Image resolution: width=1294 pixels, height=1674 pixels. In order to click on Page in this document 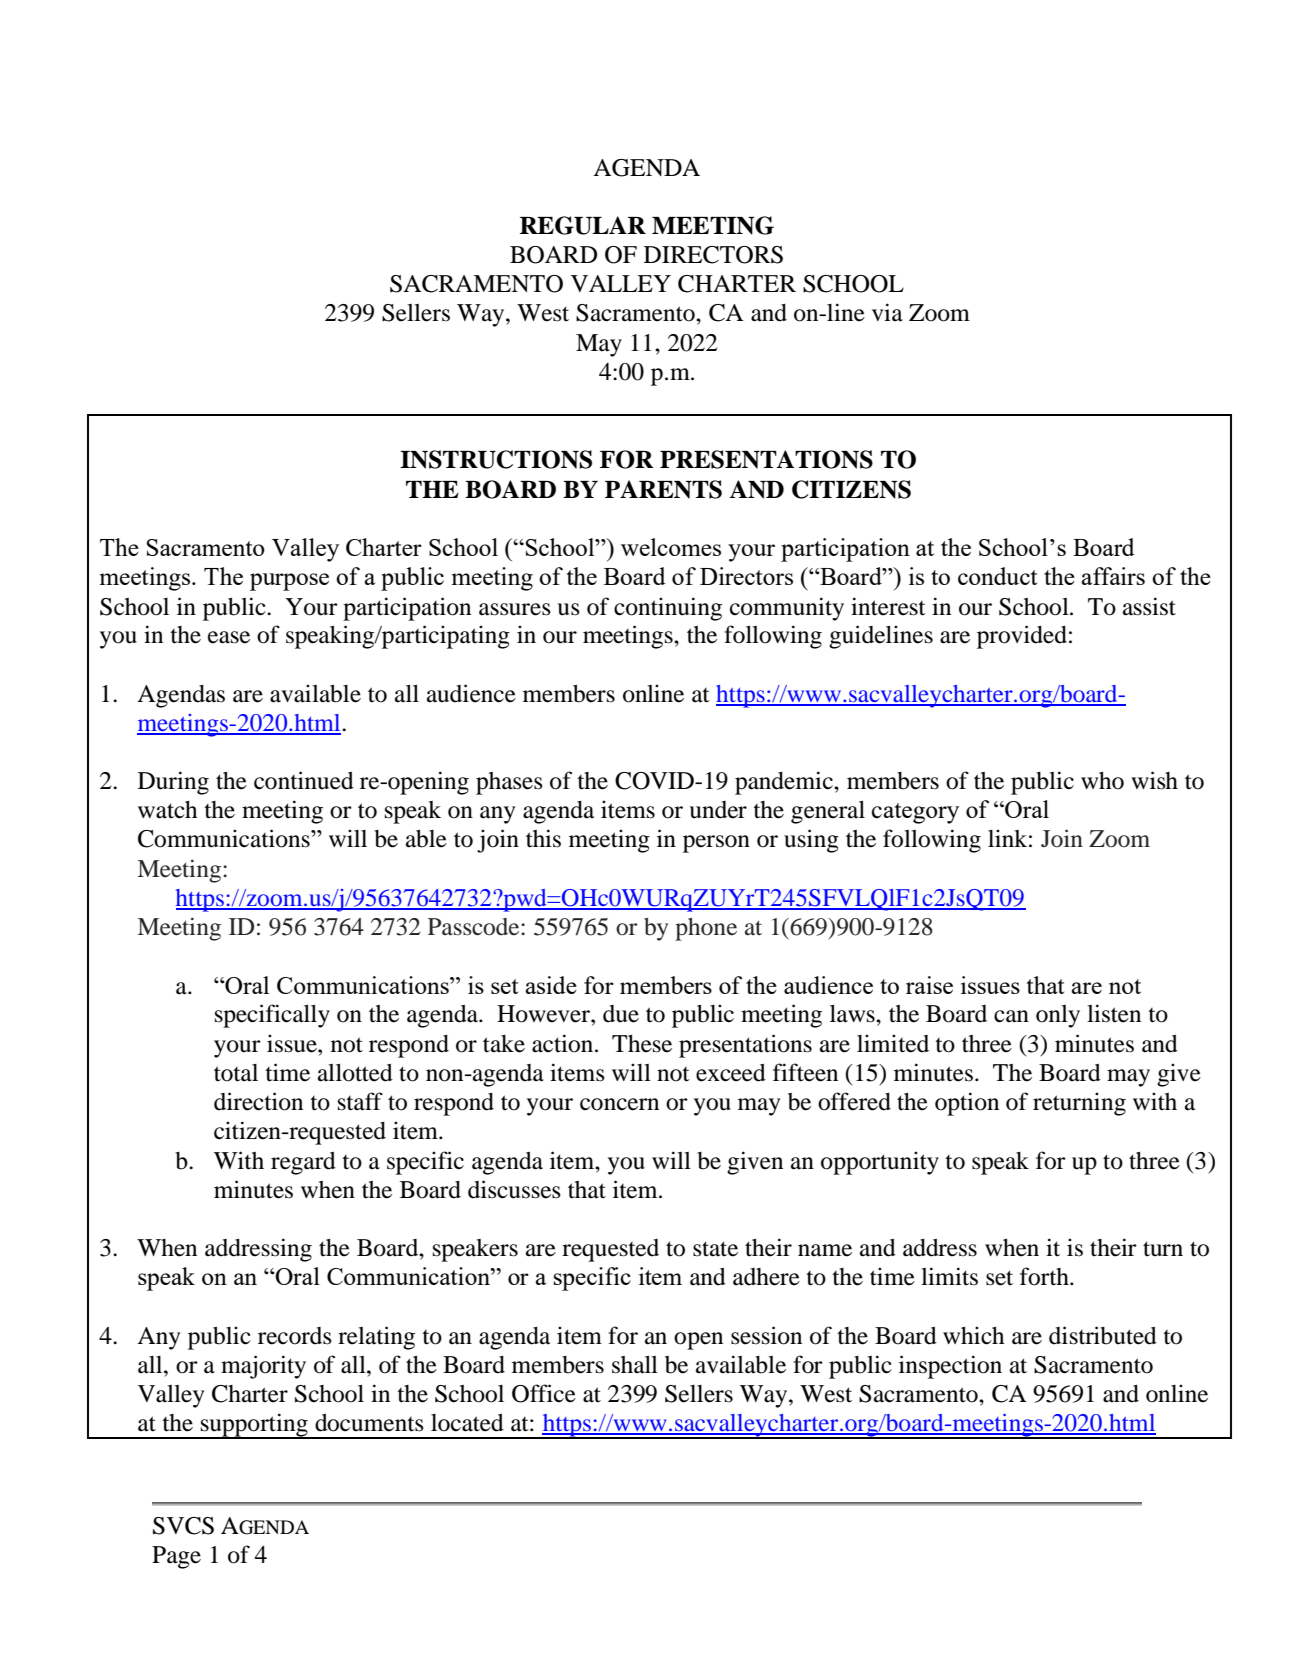, I will do `click(176, 1557)`.
